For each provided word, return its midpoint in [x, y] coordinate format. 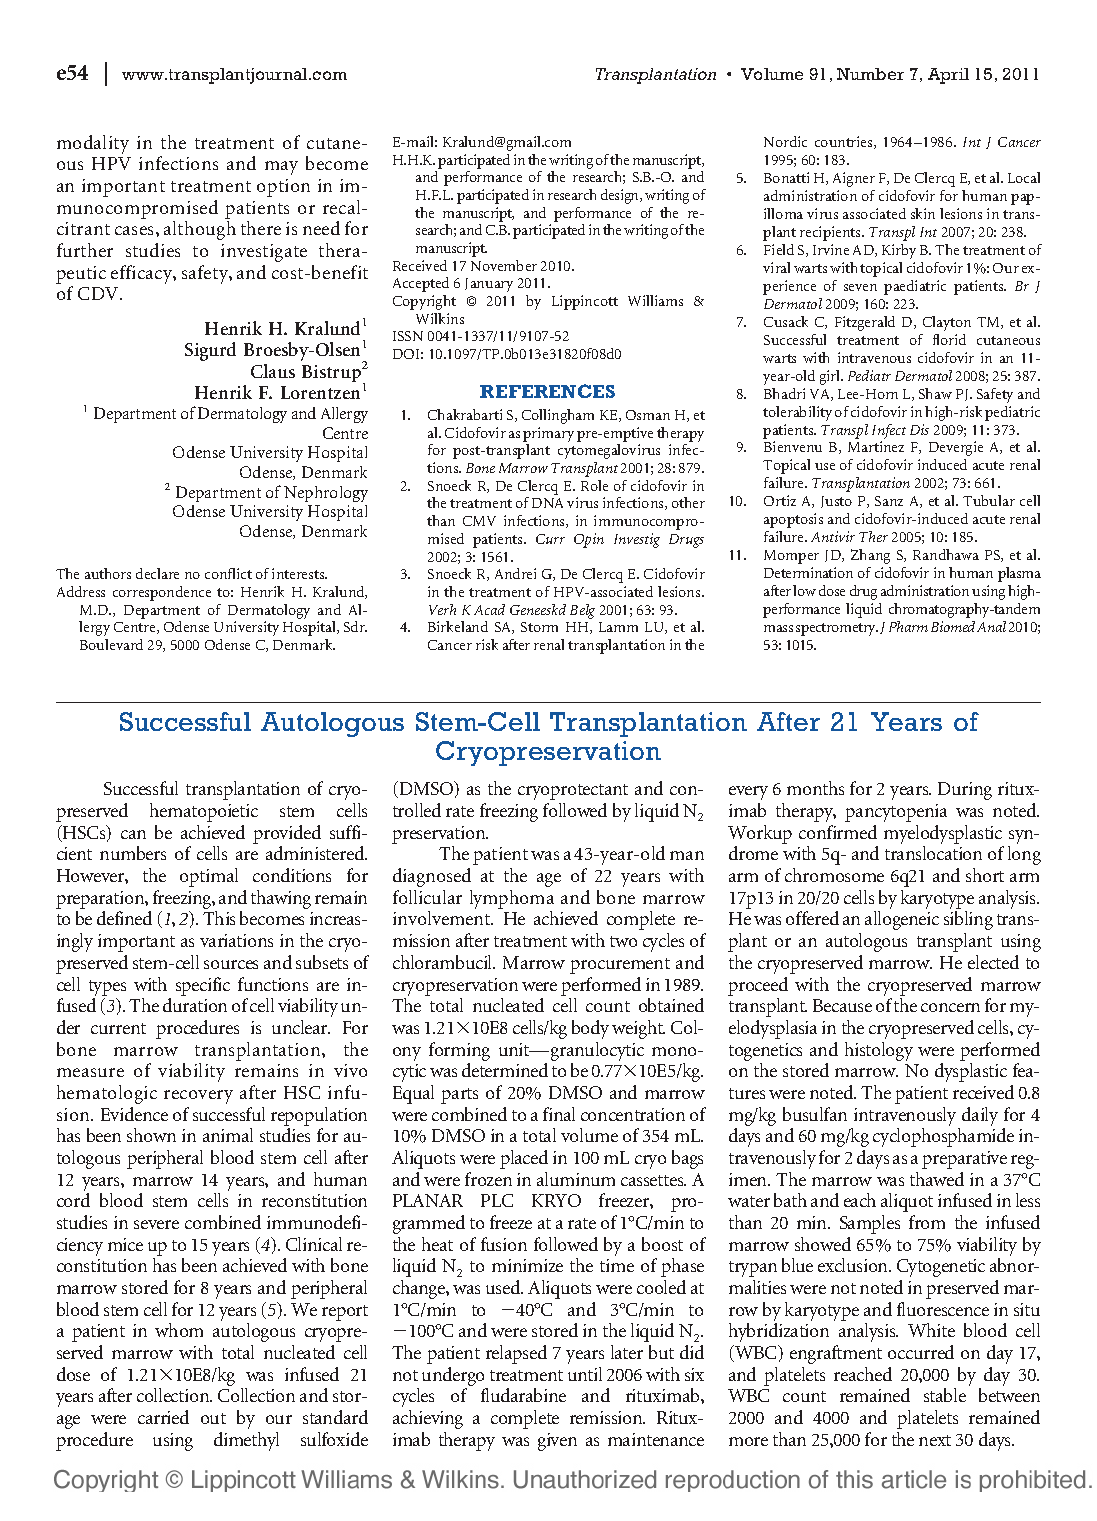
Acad [489, 609]
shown [151, 1135]
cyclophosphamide [943, 1137]
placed [524, 1159]
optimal [209, 877]
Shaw [935, 393]
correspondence [162, 593]
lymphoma [512, 901]
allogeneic [902, 920]
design [621, 196]
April [948, 76]
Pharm [908, 626]
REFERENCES [547, 391]
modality [93, 144]
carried [163, 1417]
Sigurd [210, 351]
